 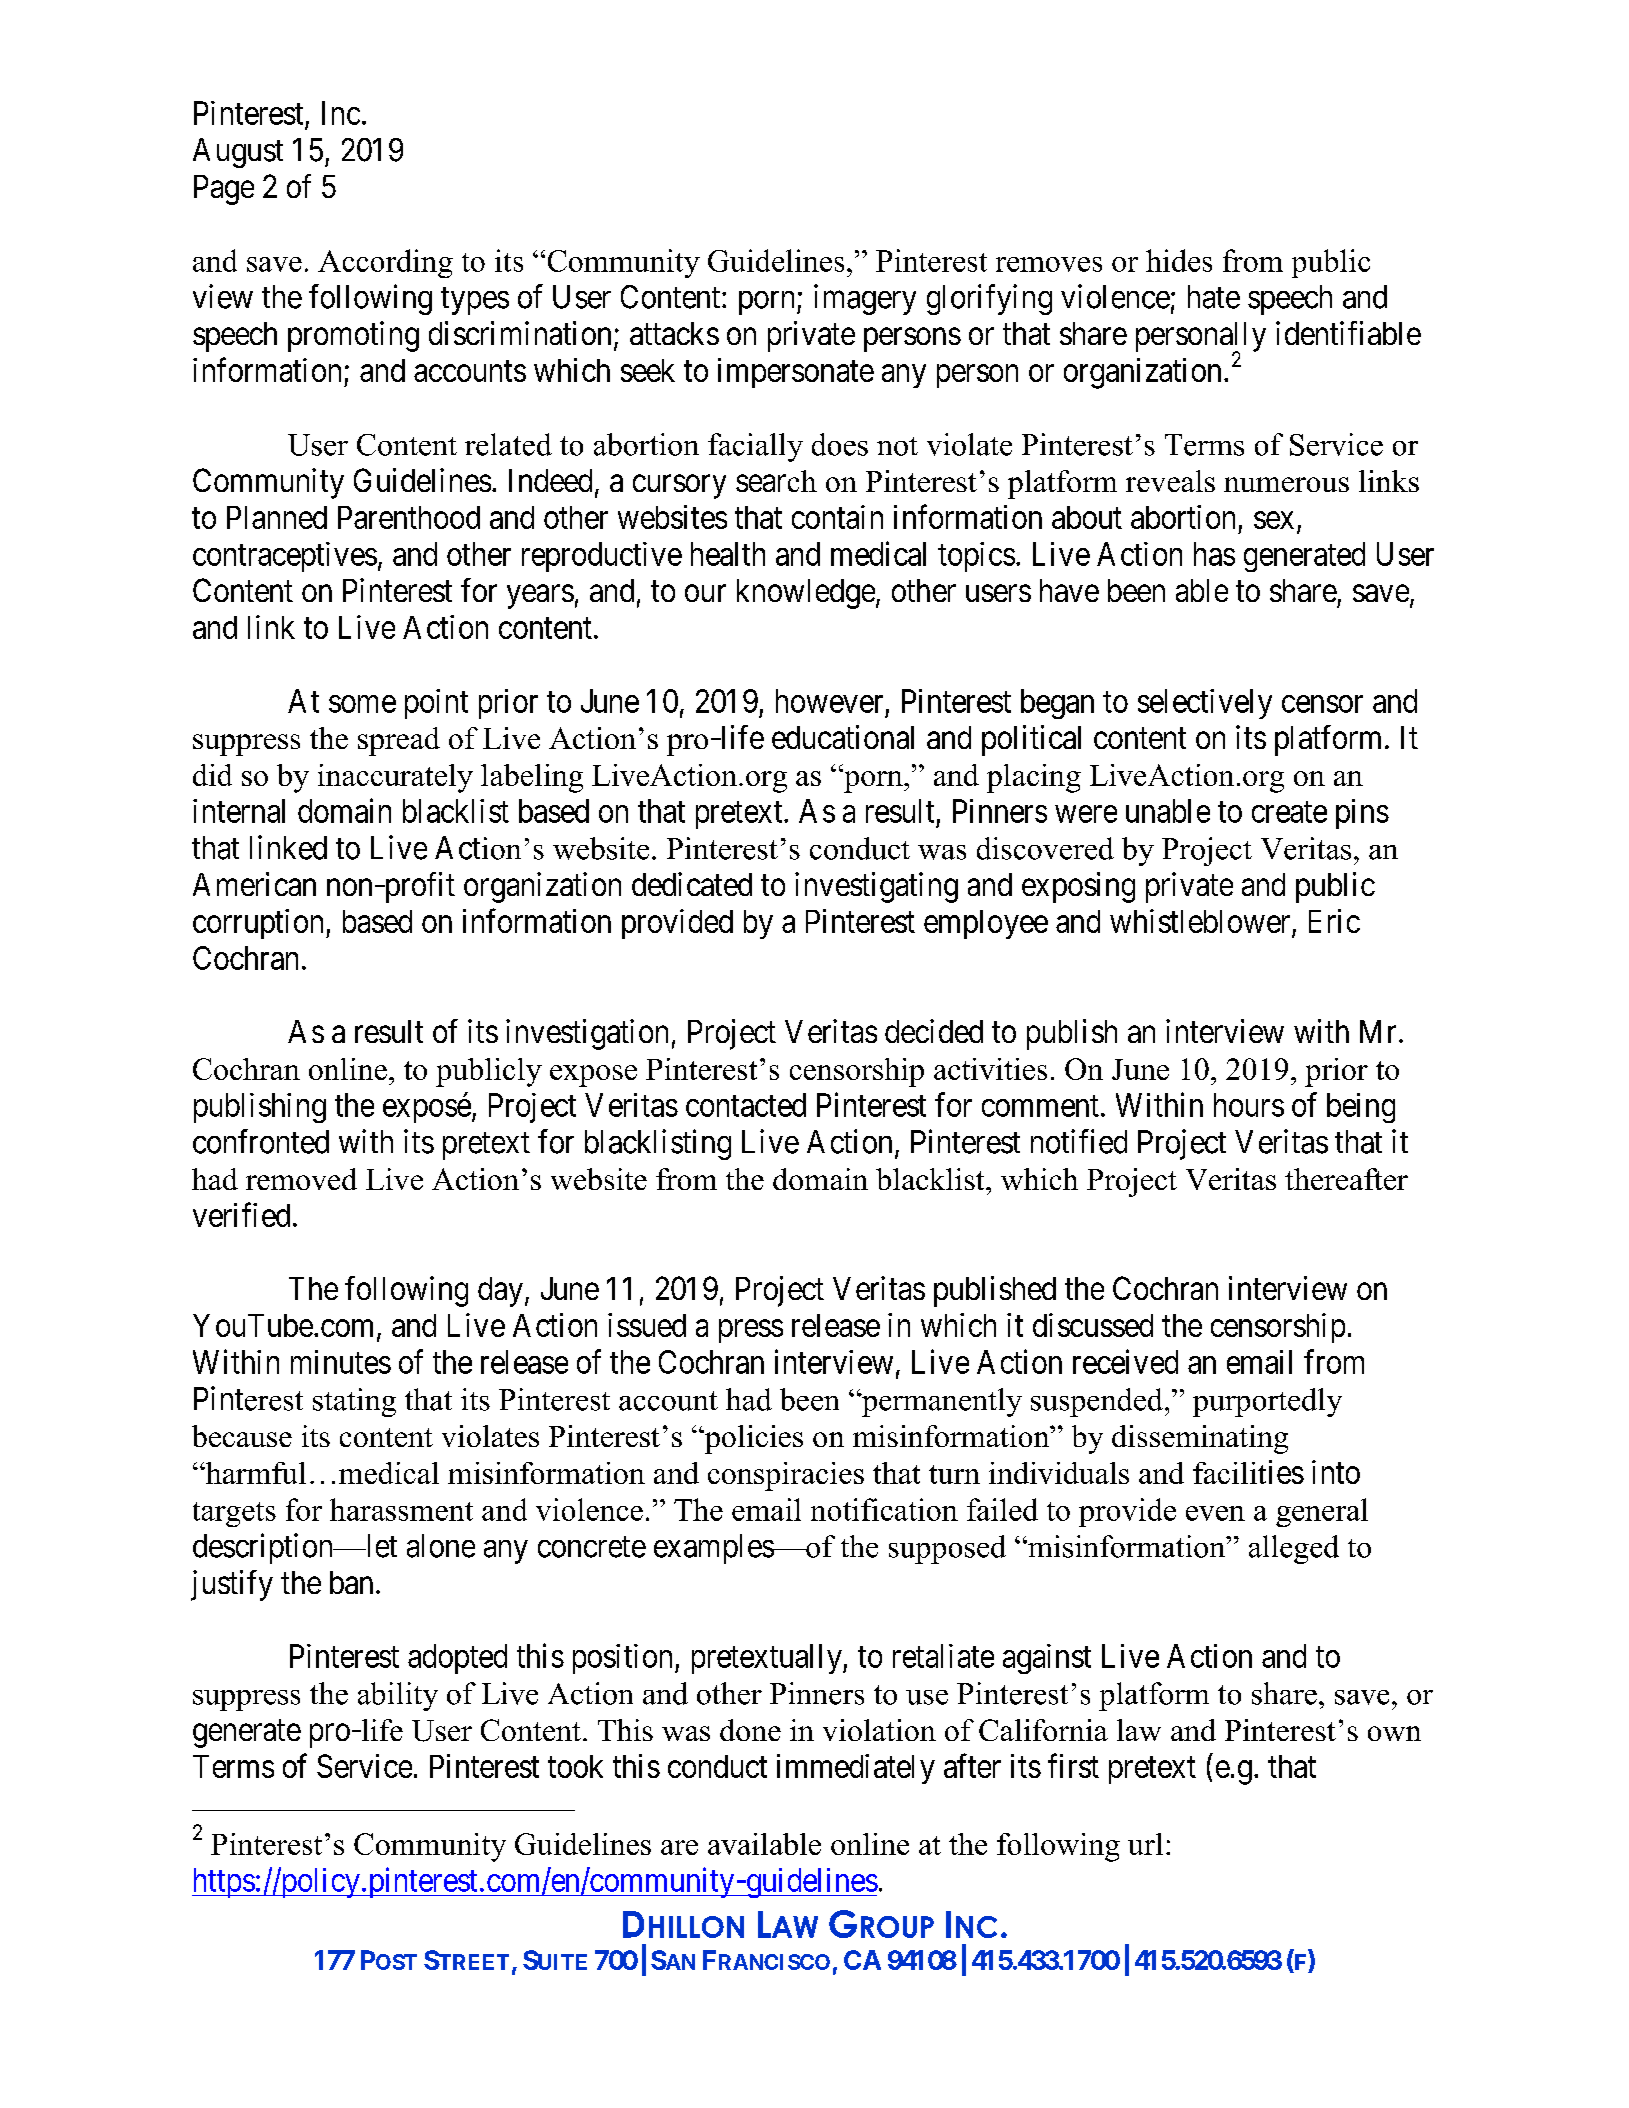 I want to click on corruption, so click(x=260, y=924).
